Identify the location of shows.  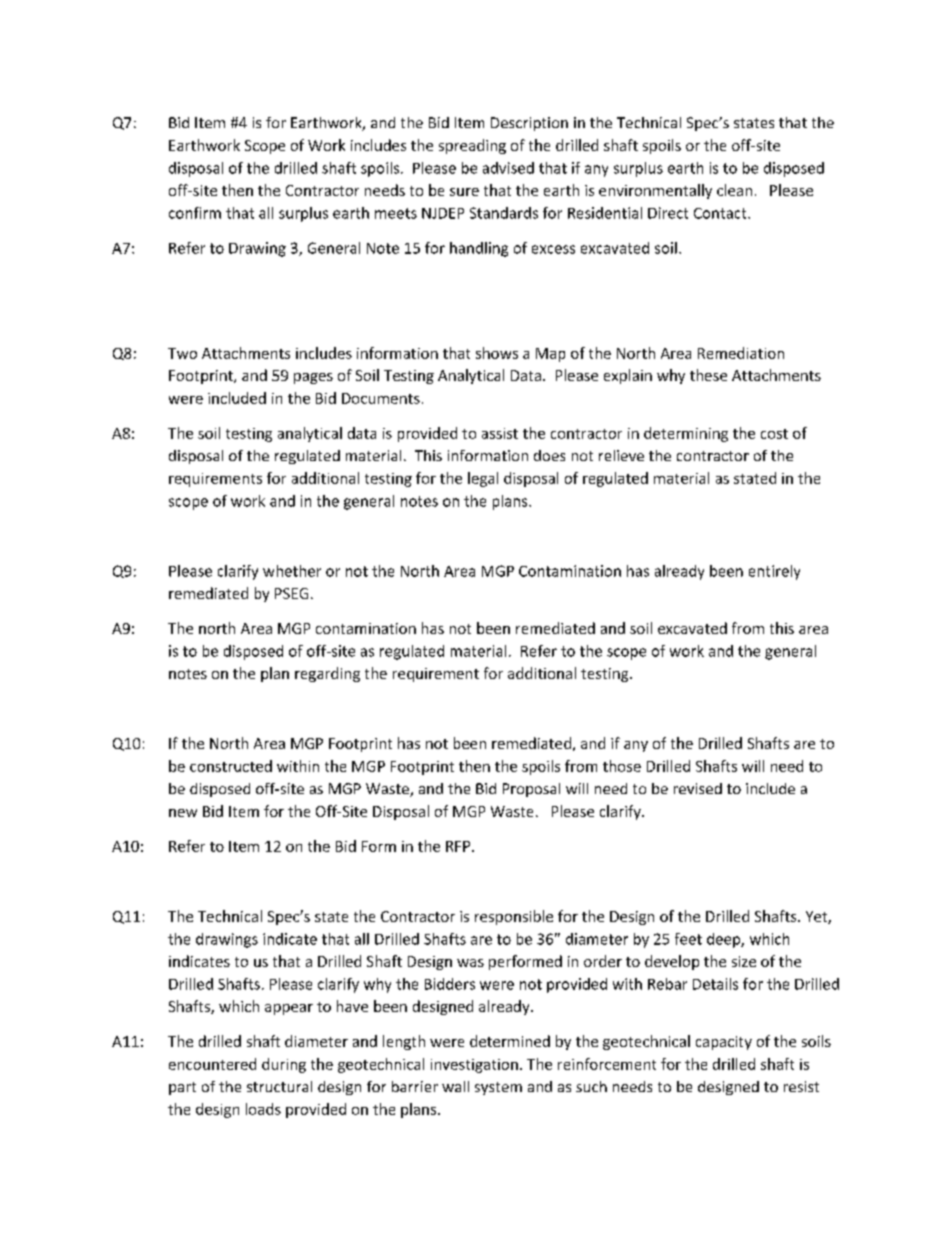
(497, 353).
